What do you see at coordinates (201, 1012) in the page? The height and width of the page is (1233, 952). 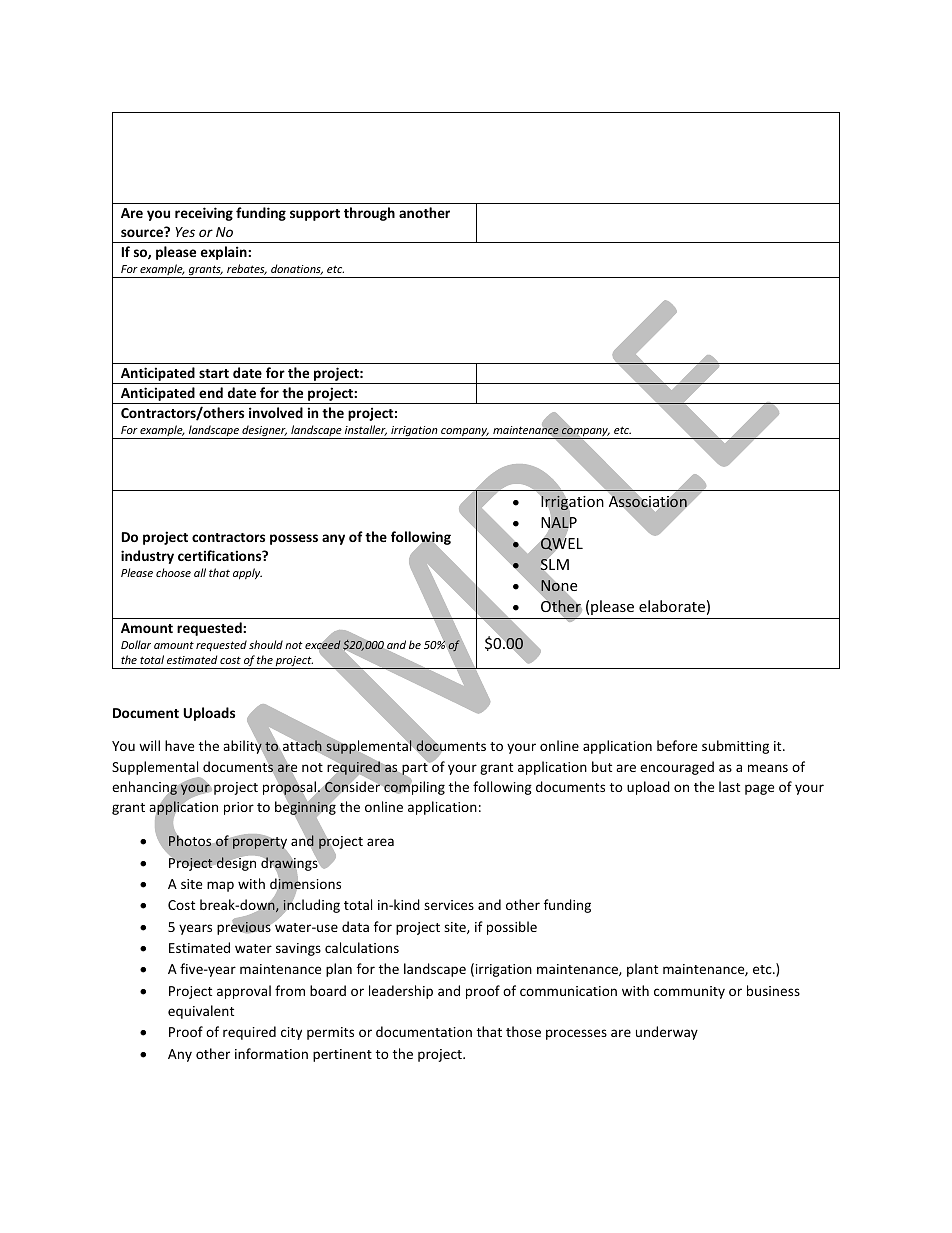 I see `equivalent` at bounding box center [201, 1012].
